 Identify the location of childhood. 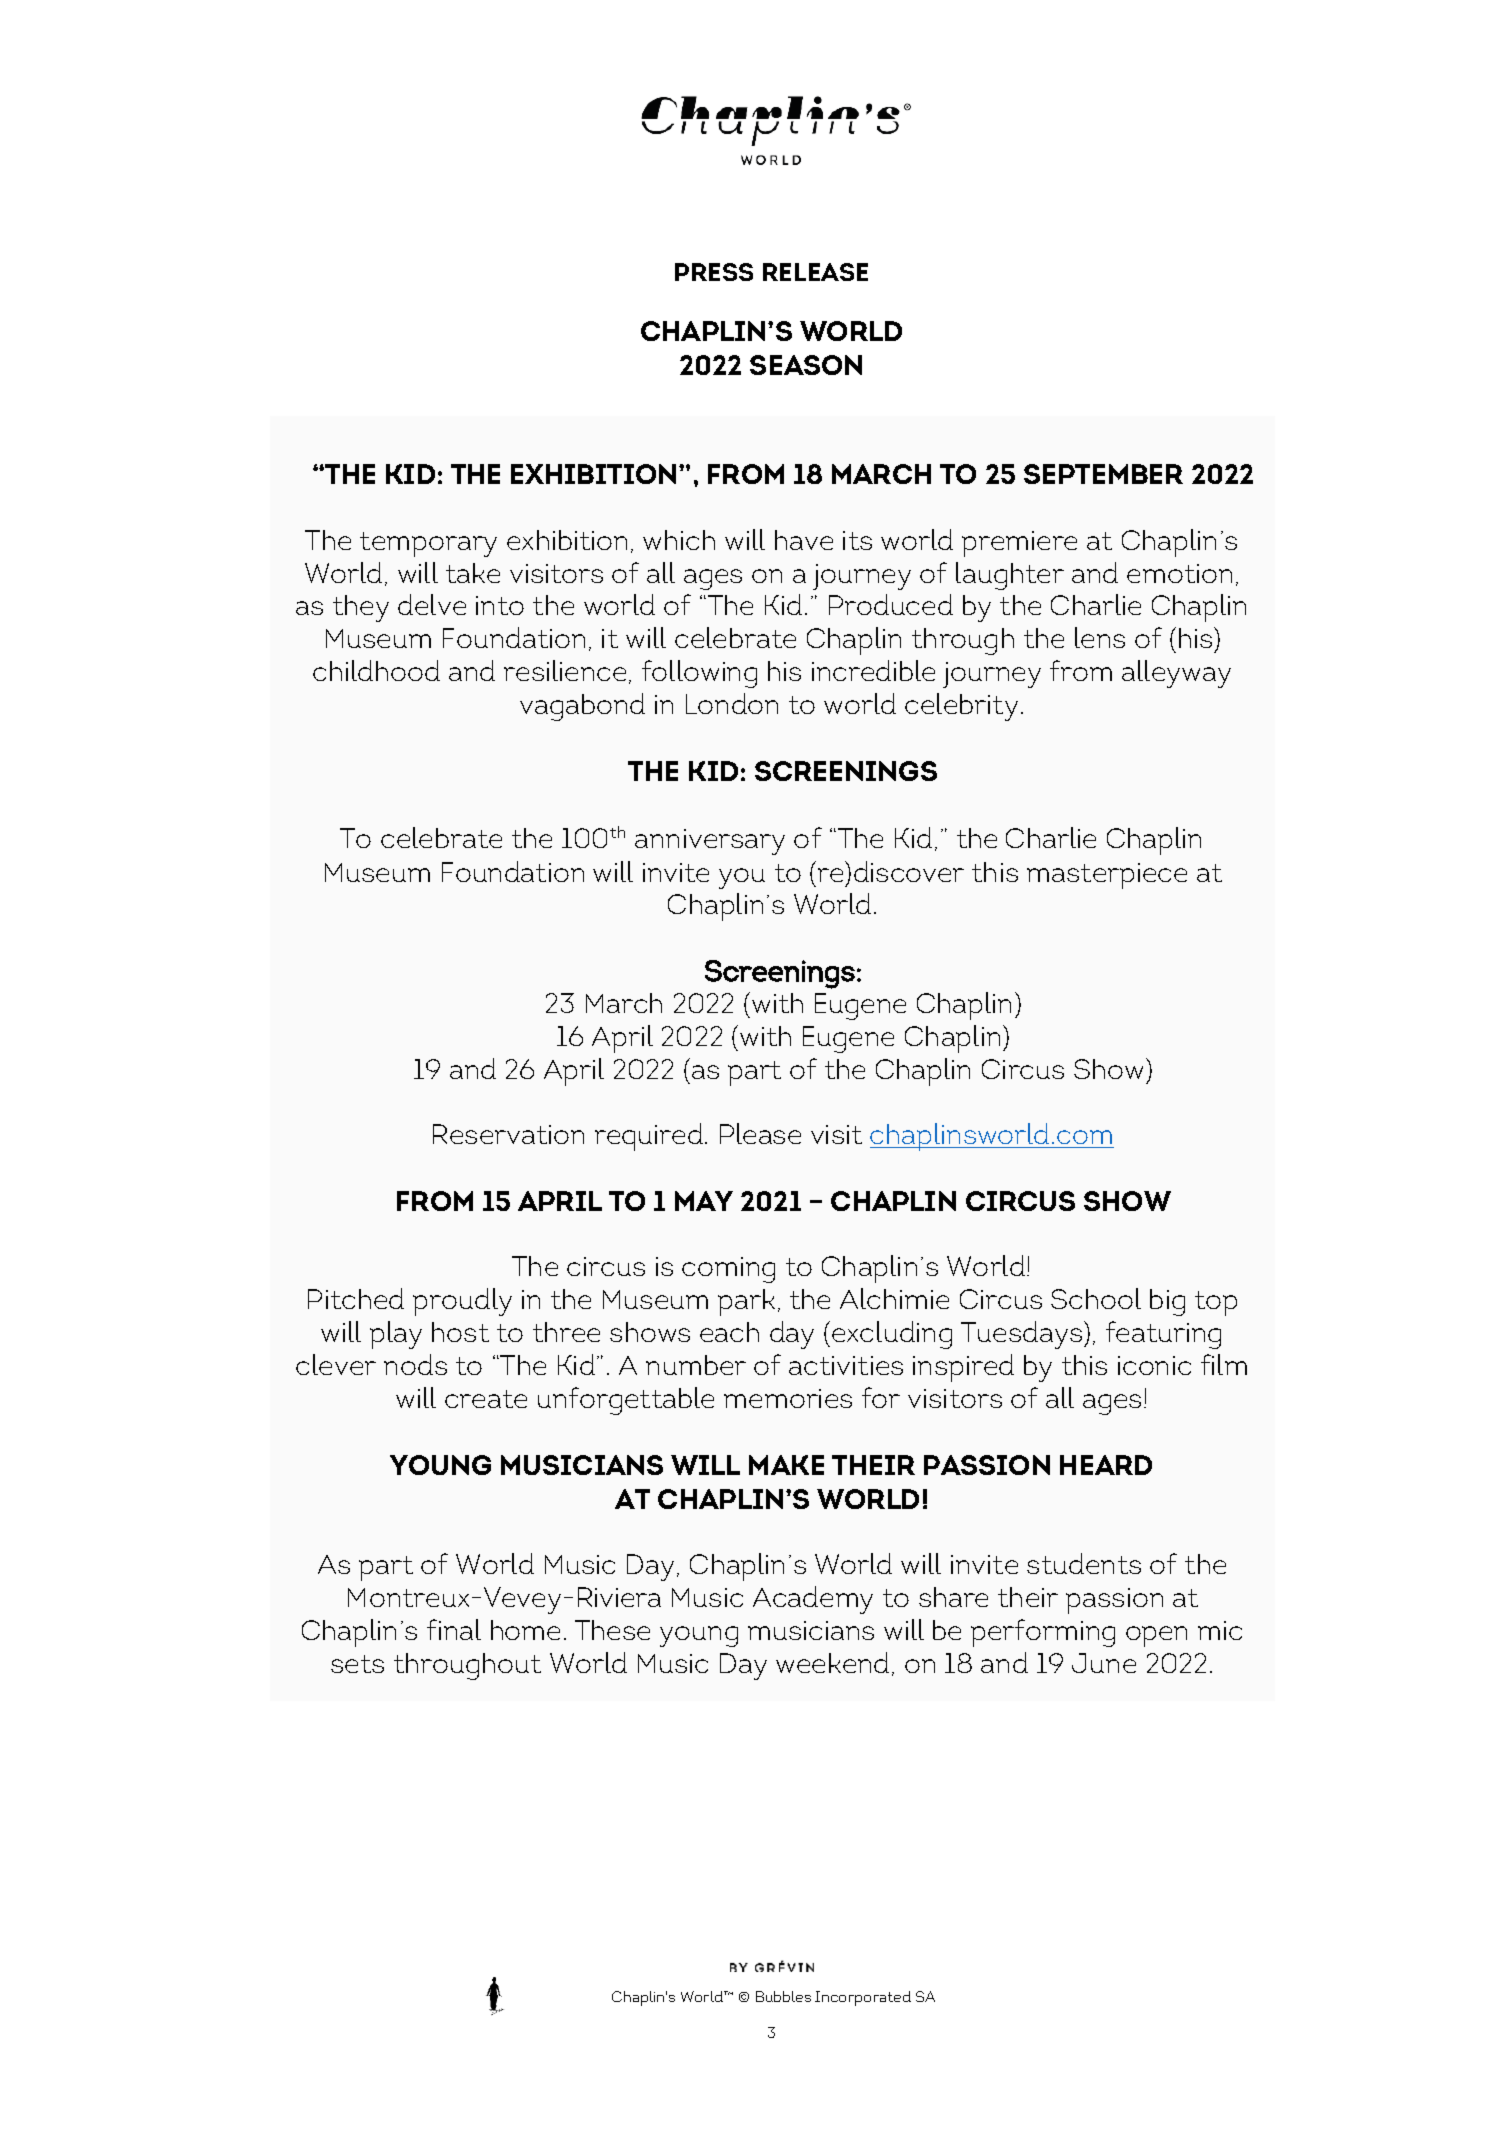
(376, 670).
